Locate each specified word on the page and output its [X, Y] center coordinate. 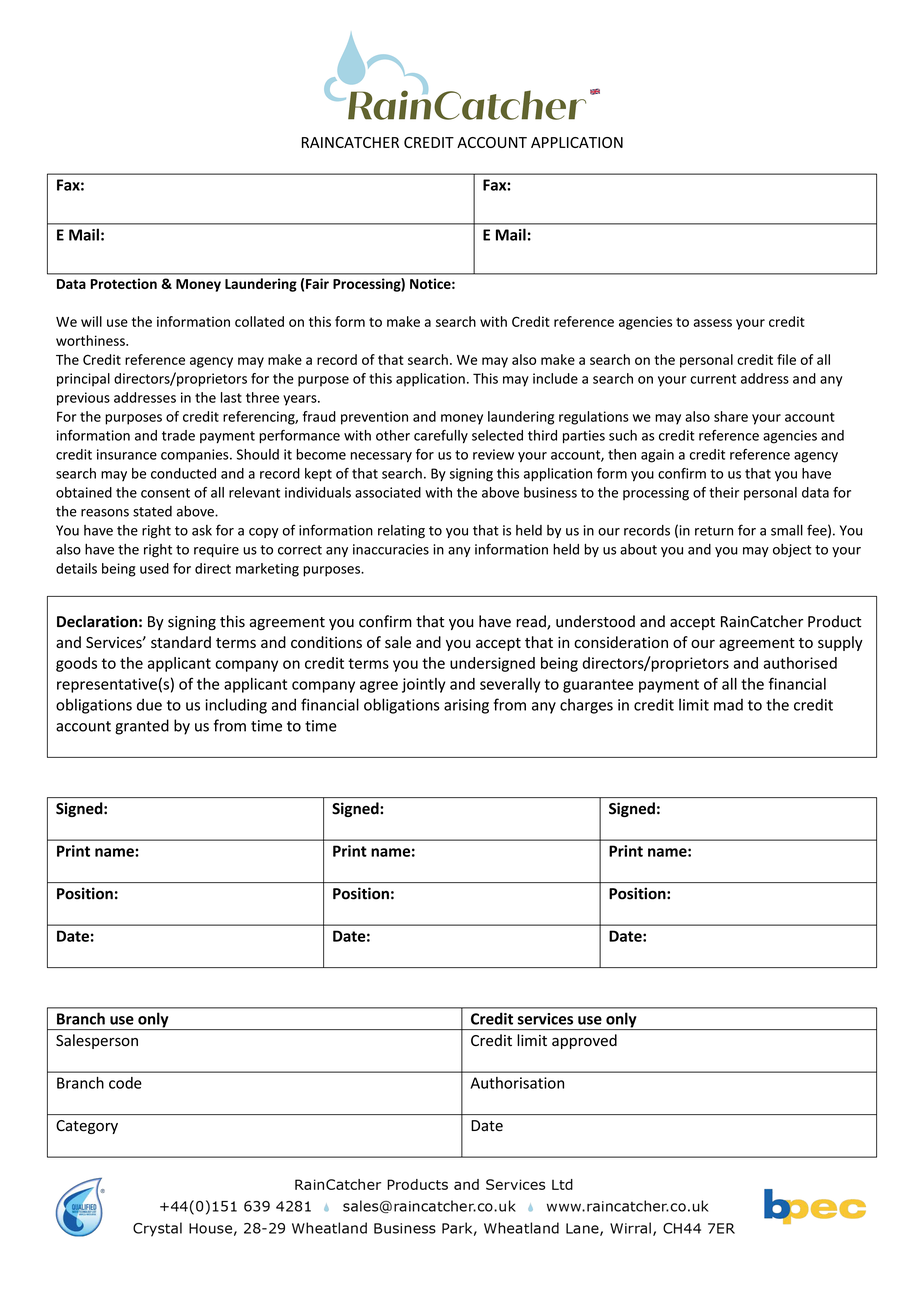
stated [152, 511]
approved [584, 1041]
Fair [317, 283]
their [724, 492]
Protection [124, 283]
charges [586, 706]
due [149, 704]
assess [713, 323]
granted [142, 727]
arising [466, 706]
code [125, 1083]
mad [728, 705]
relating [401, 531]
